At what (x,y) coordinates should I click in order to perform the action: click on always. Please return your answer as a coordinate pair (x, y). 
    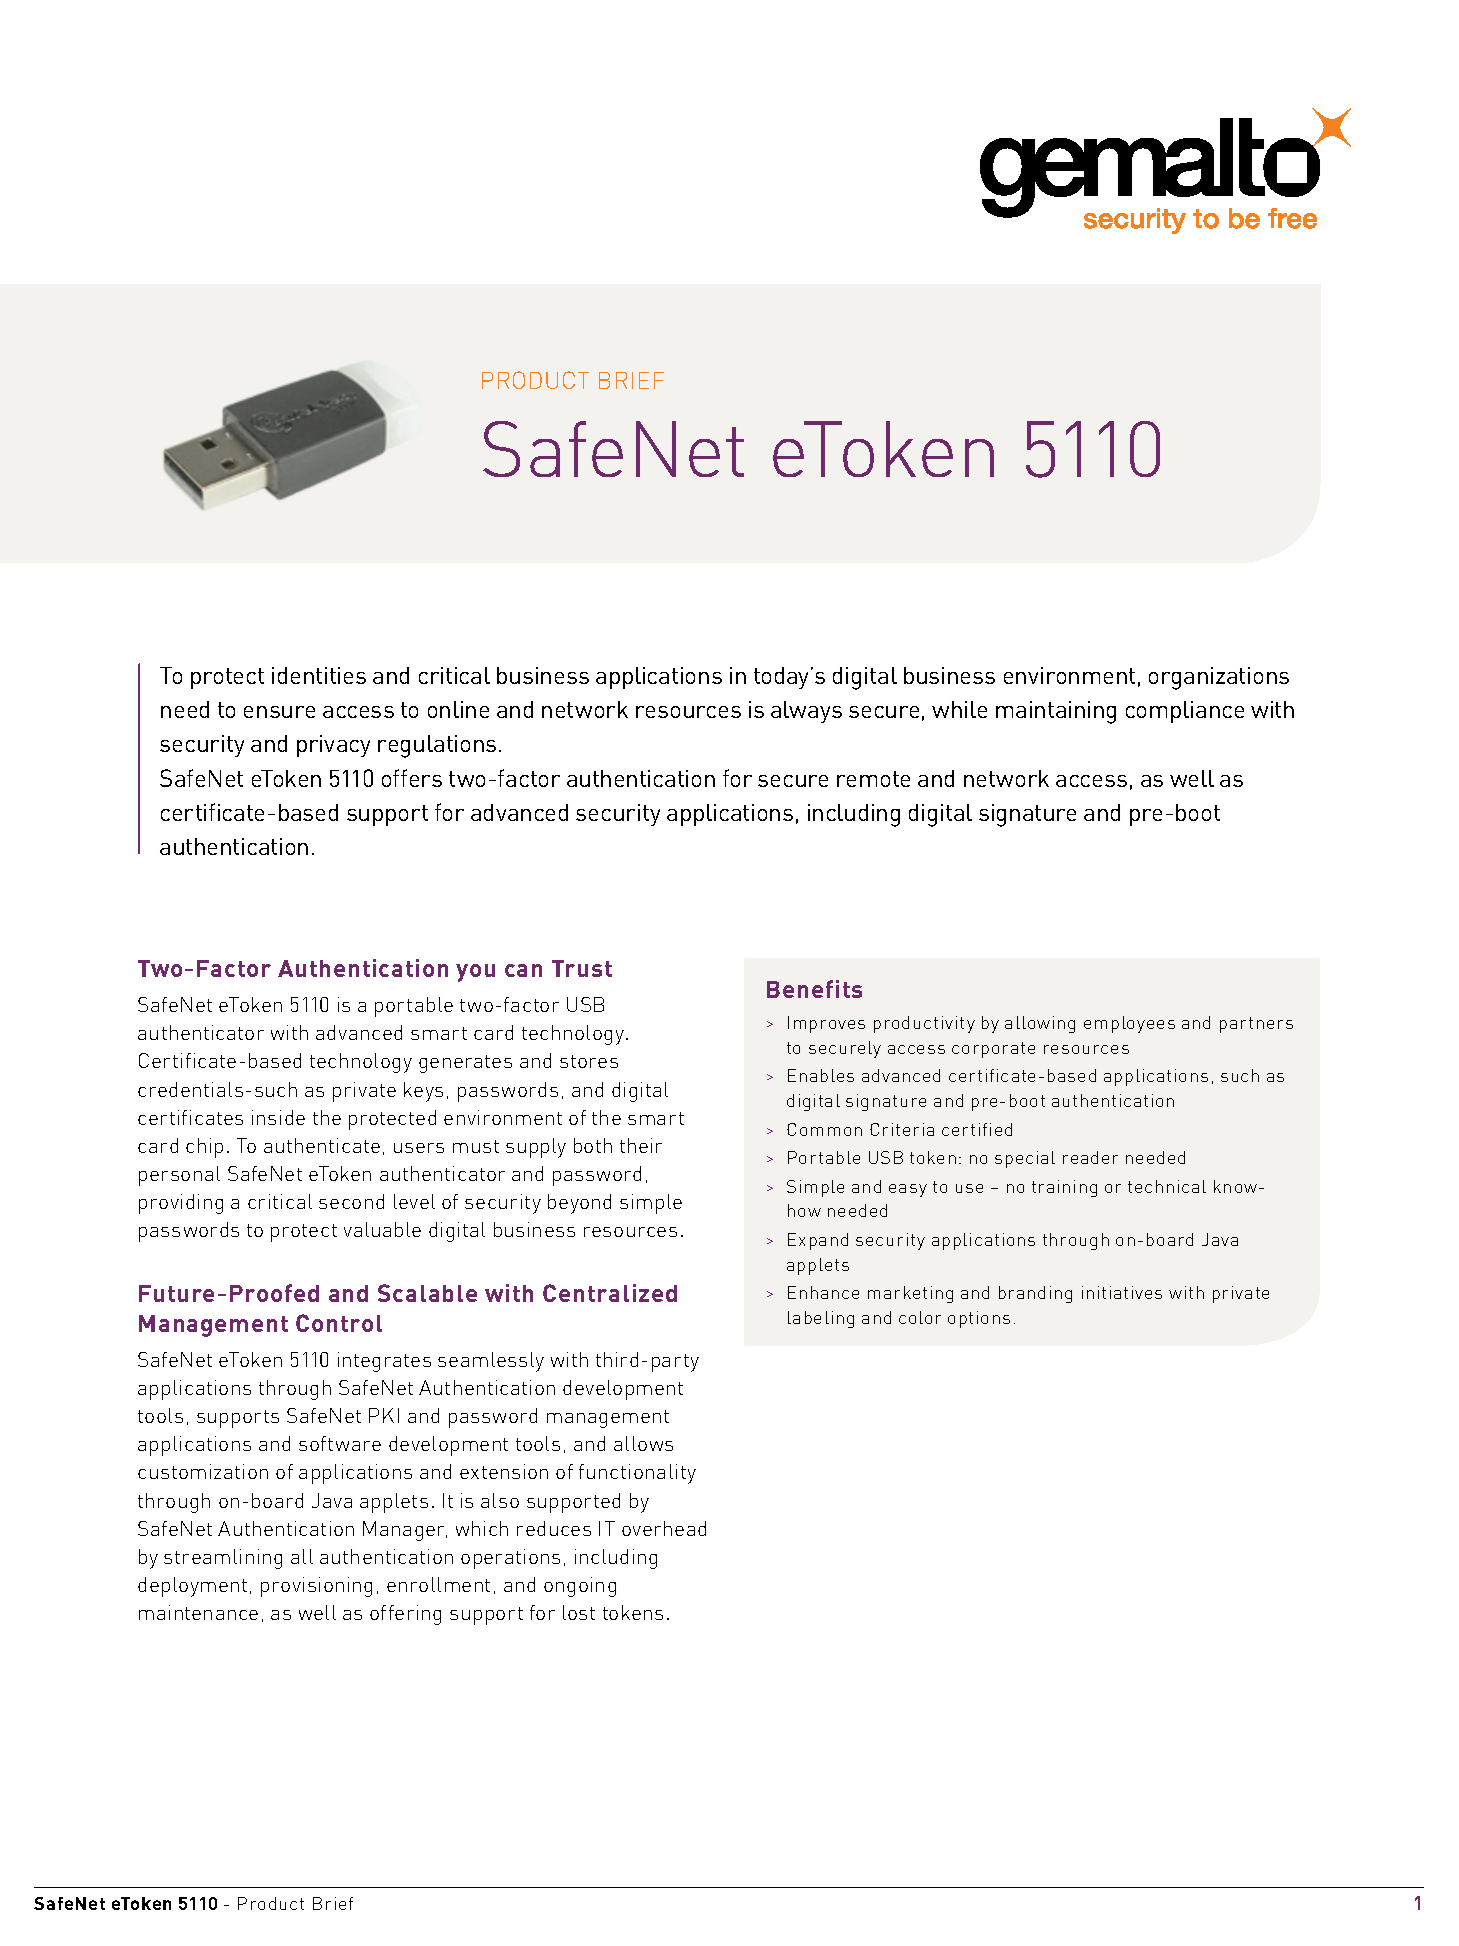
    Looking at the image, I should click on (806, 712).
